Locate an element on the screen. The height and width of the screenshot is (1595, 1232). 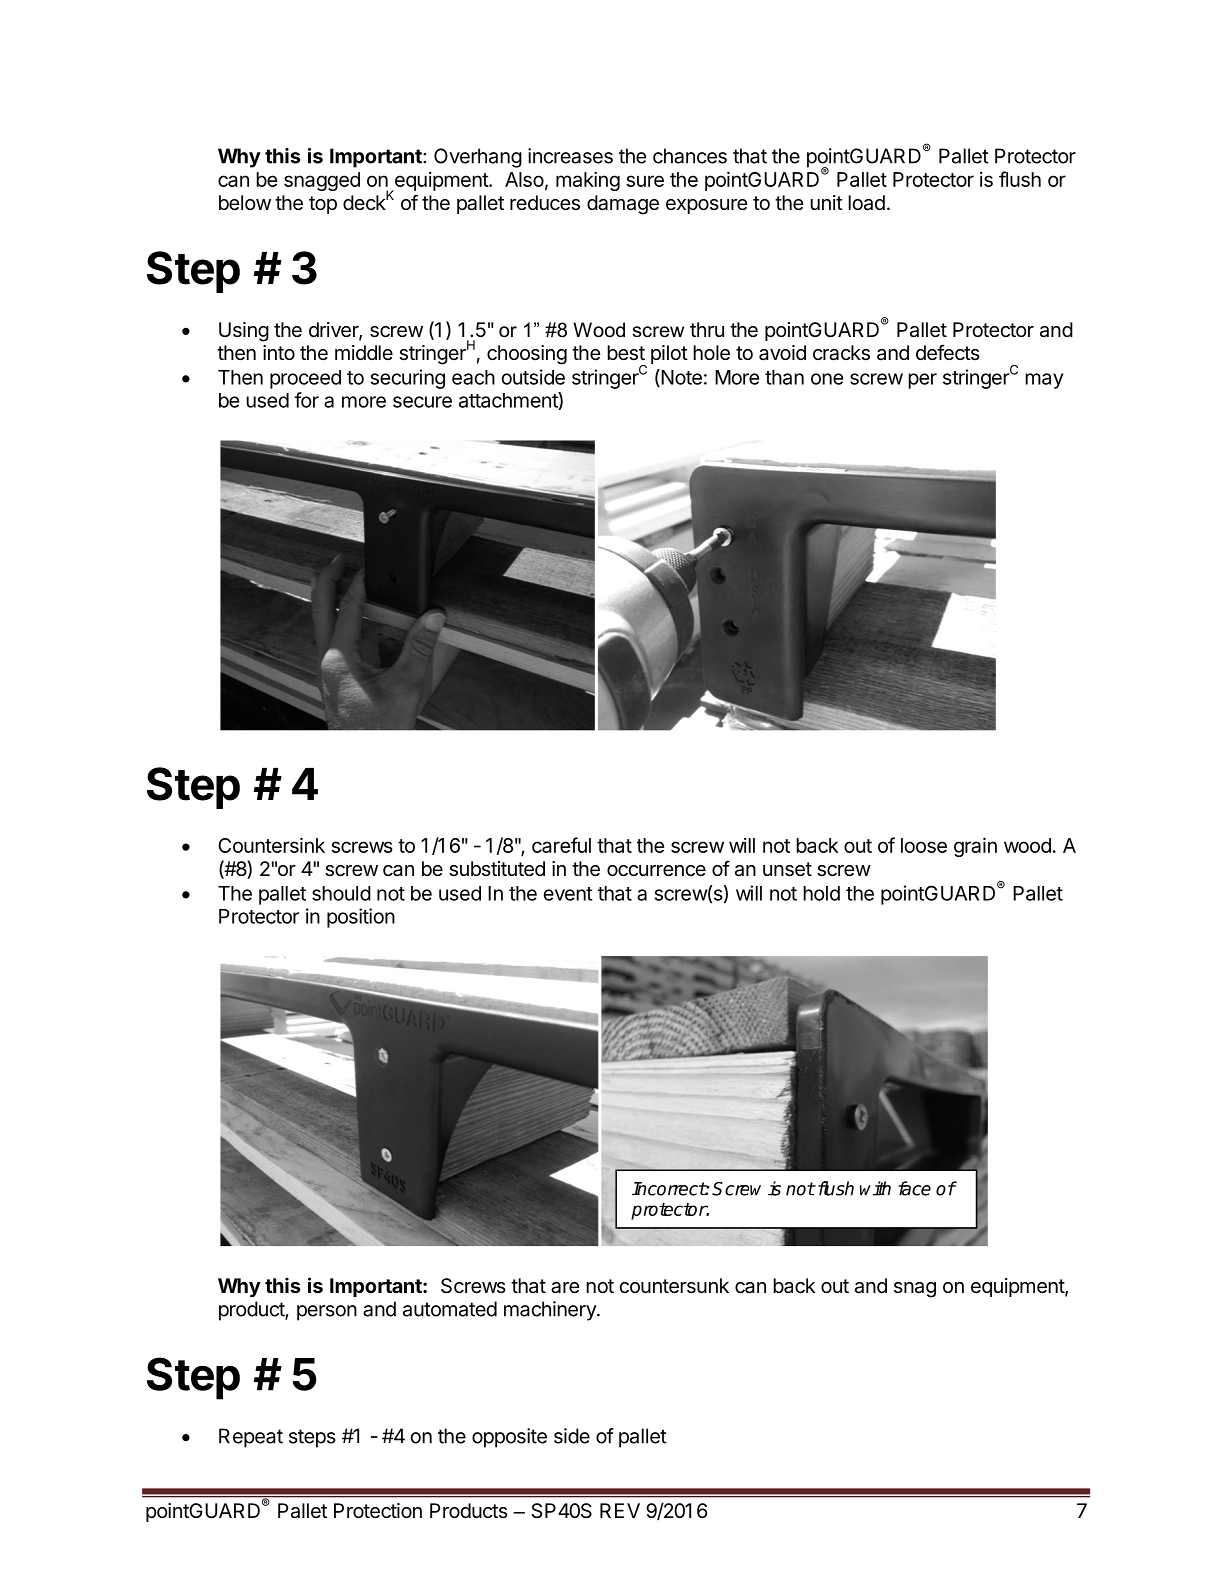
Protection is located at coordinates (378, 1511).
